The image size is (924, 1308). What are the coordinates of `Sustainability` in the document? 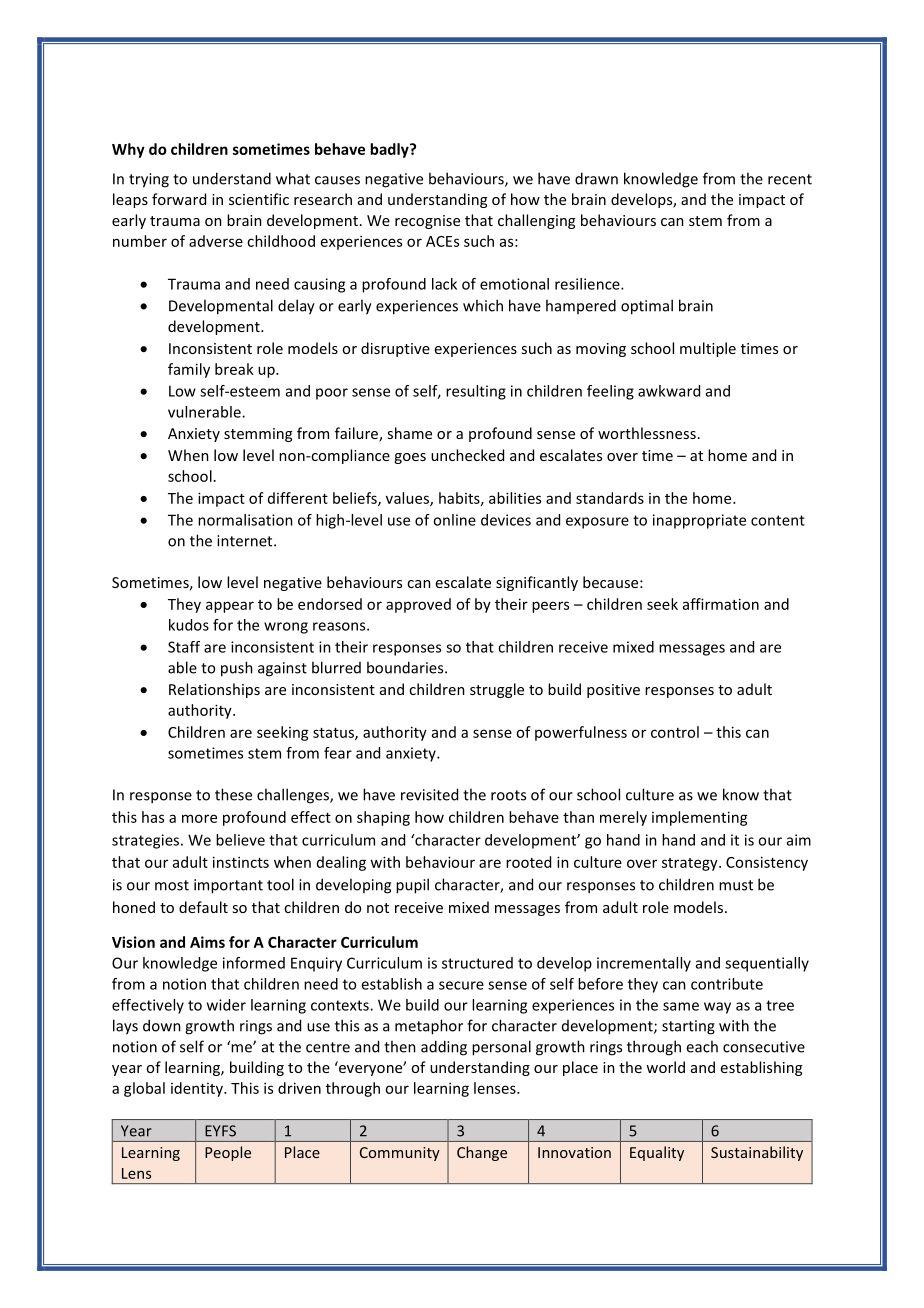 It's located at (757, 1153).
